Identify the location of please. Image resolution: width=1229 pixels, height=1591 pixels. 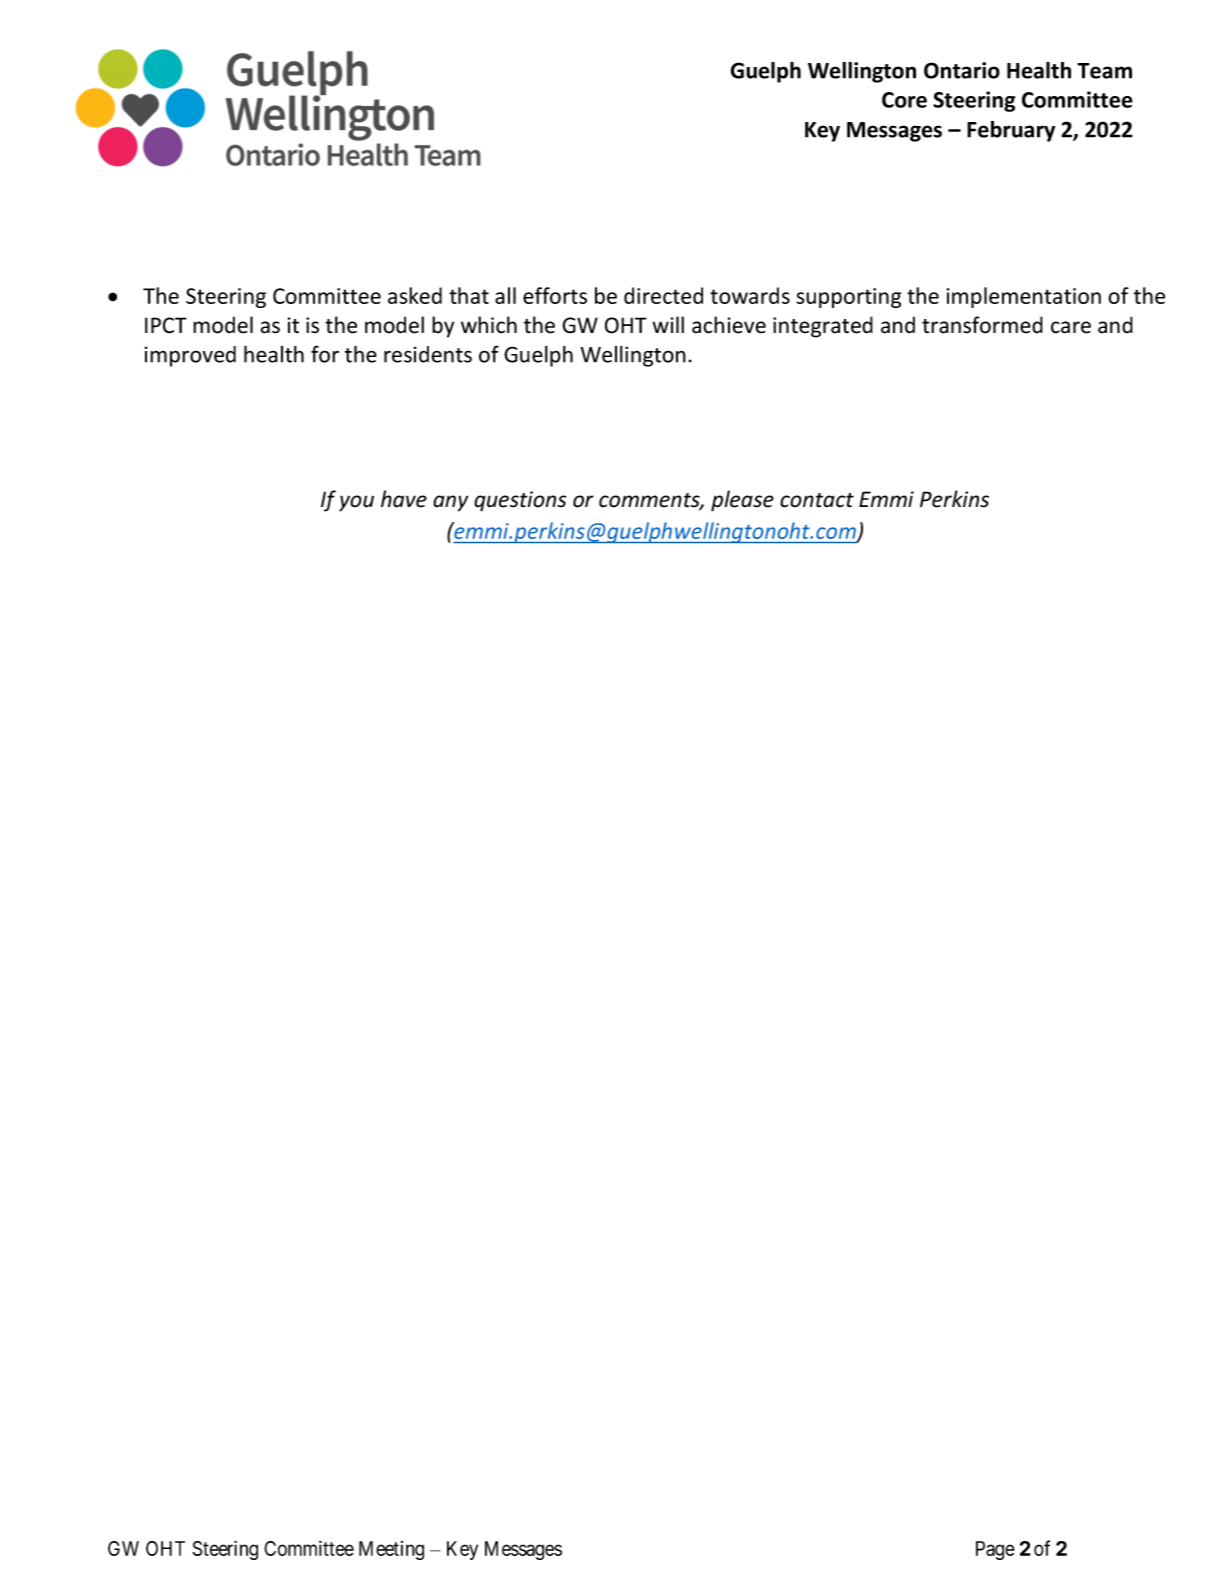
(742, 501).
